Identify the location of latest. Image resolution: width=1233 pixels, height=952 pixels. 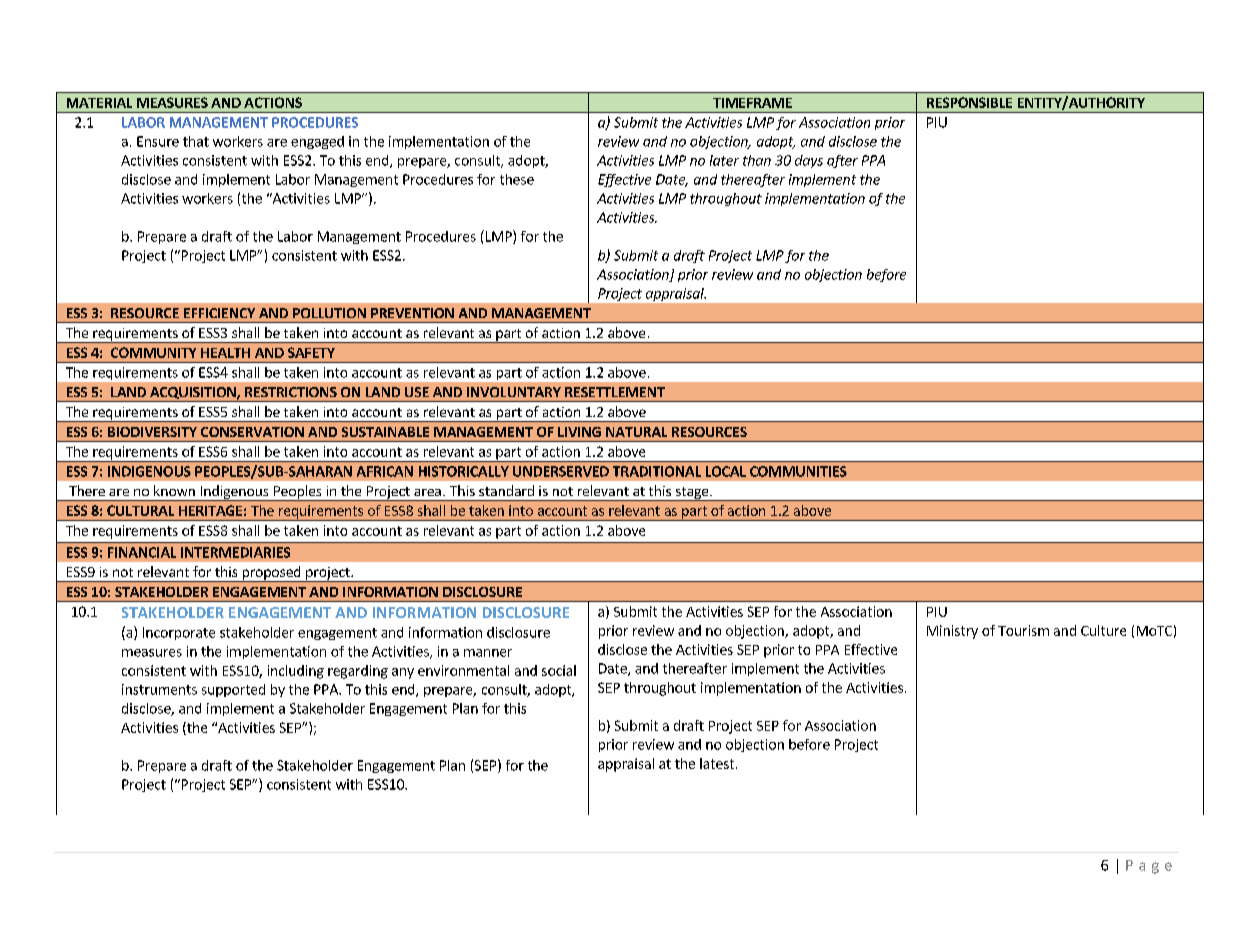
(717, 763).
